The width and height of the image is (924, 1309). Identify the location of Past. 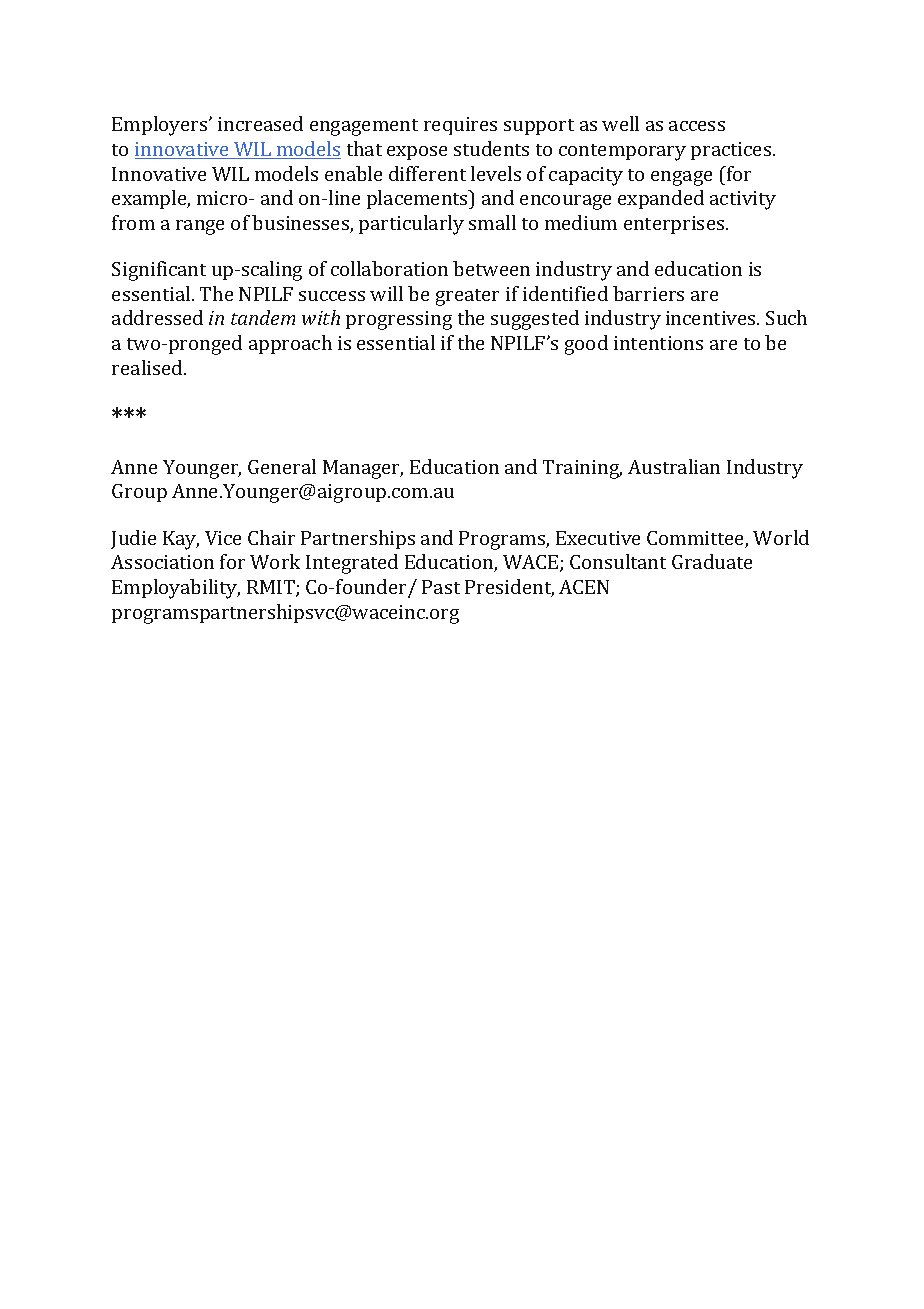
(441, 587).
